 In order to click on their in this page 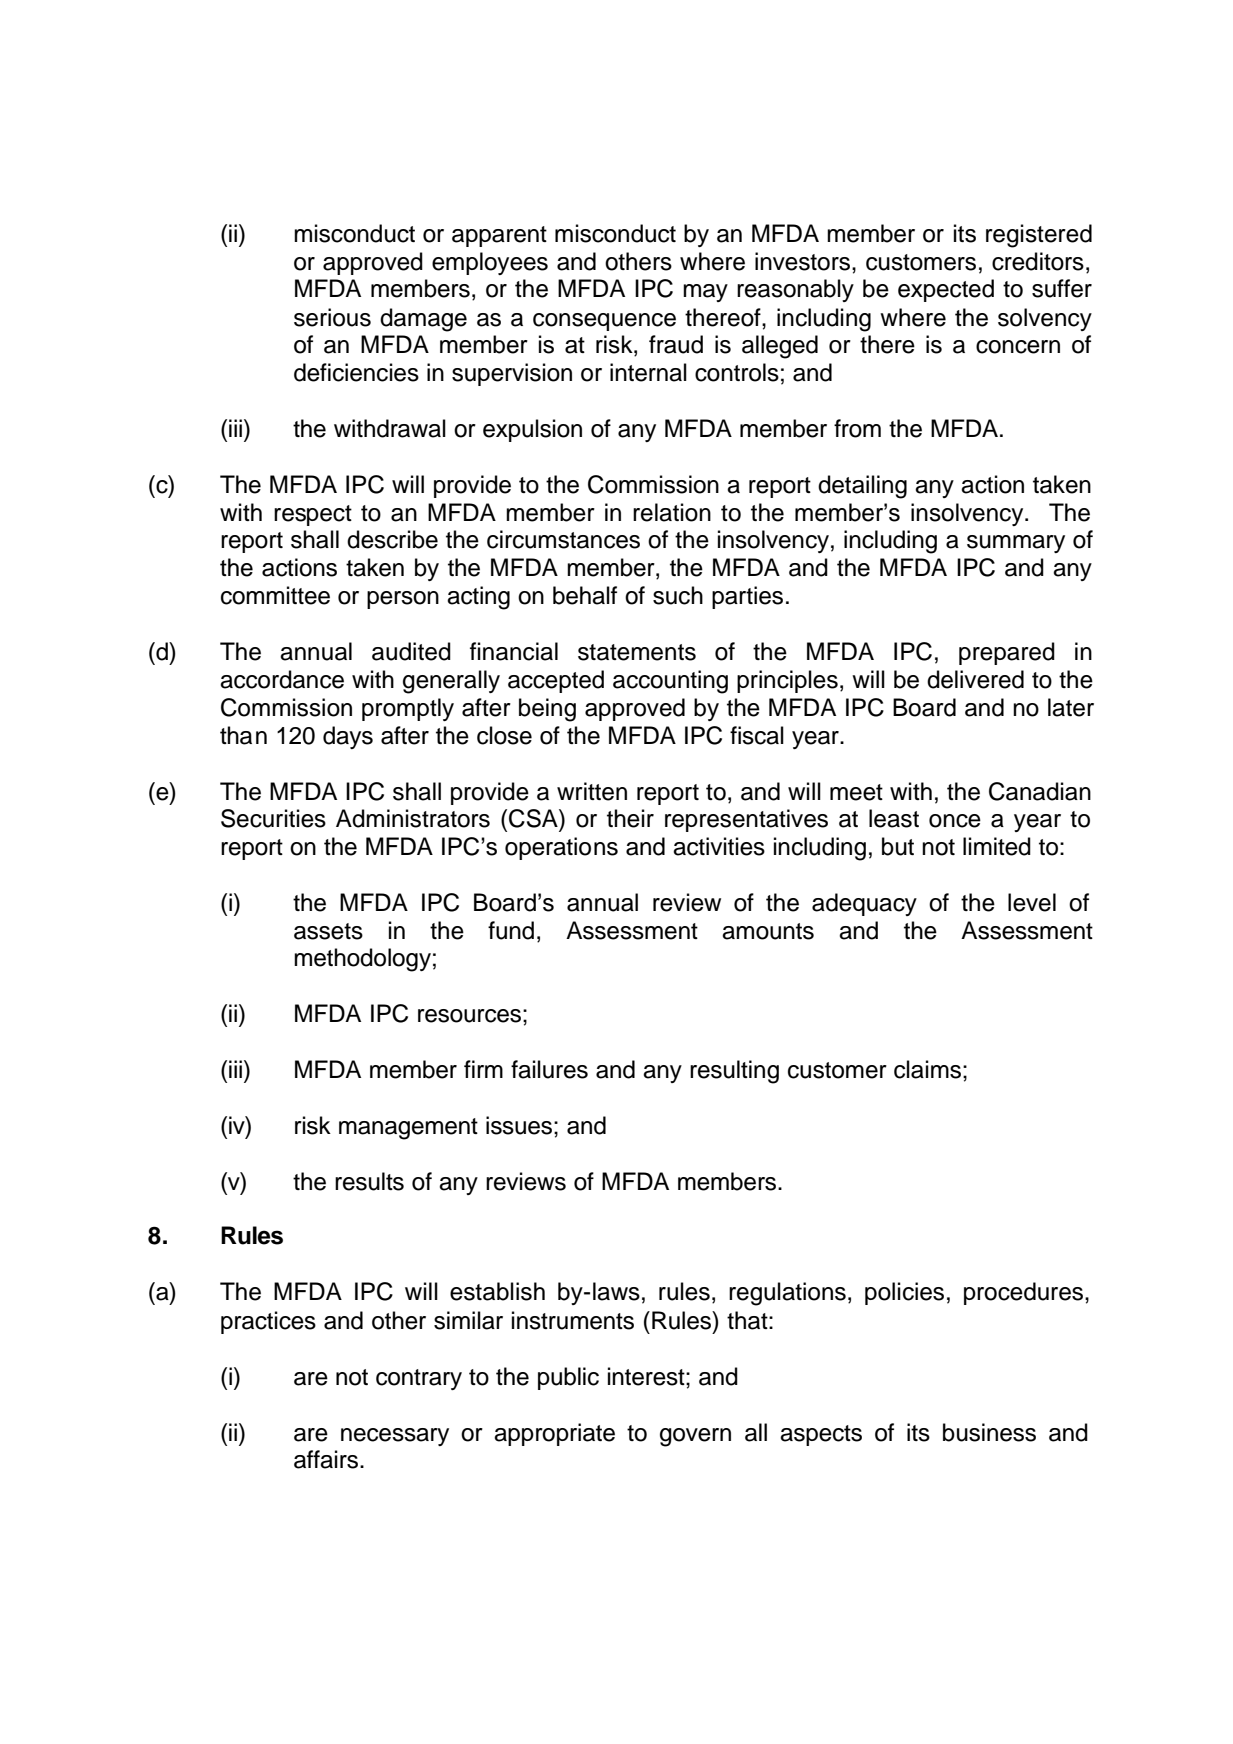, I will do `click(630, 818)`.
